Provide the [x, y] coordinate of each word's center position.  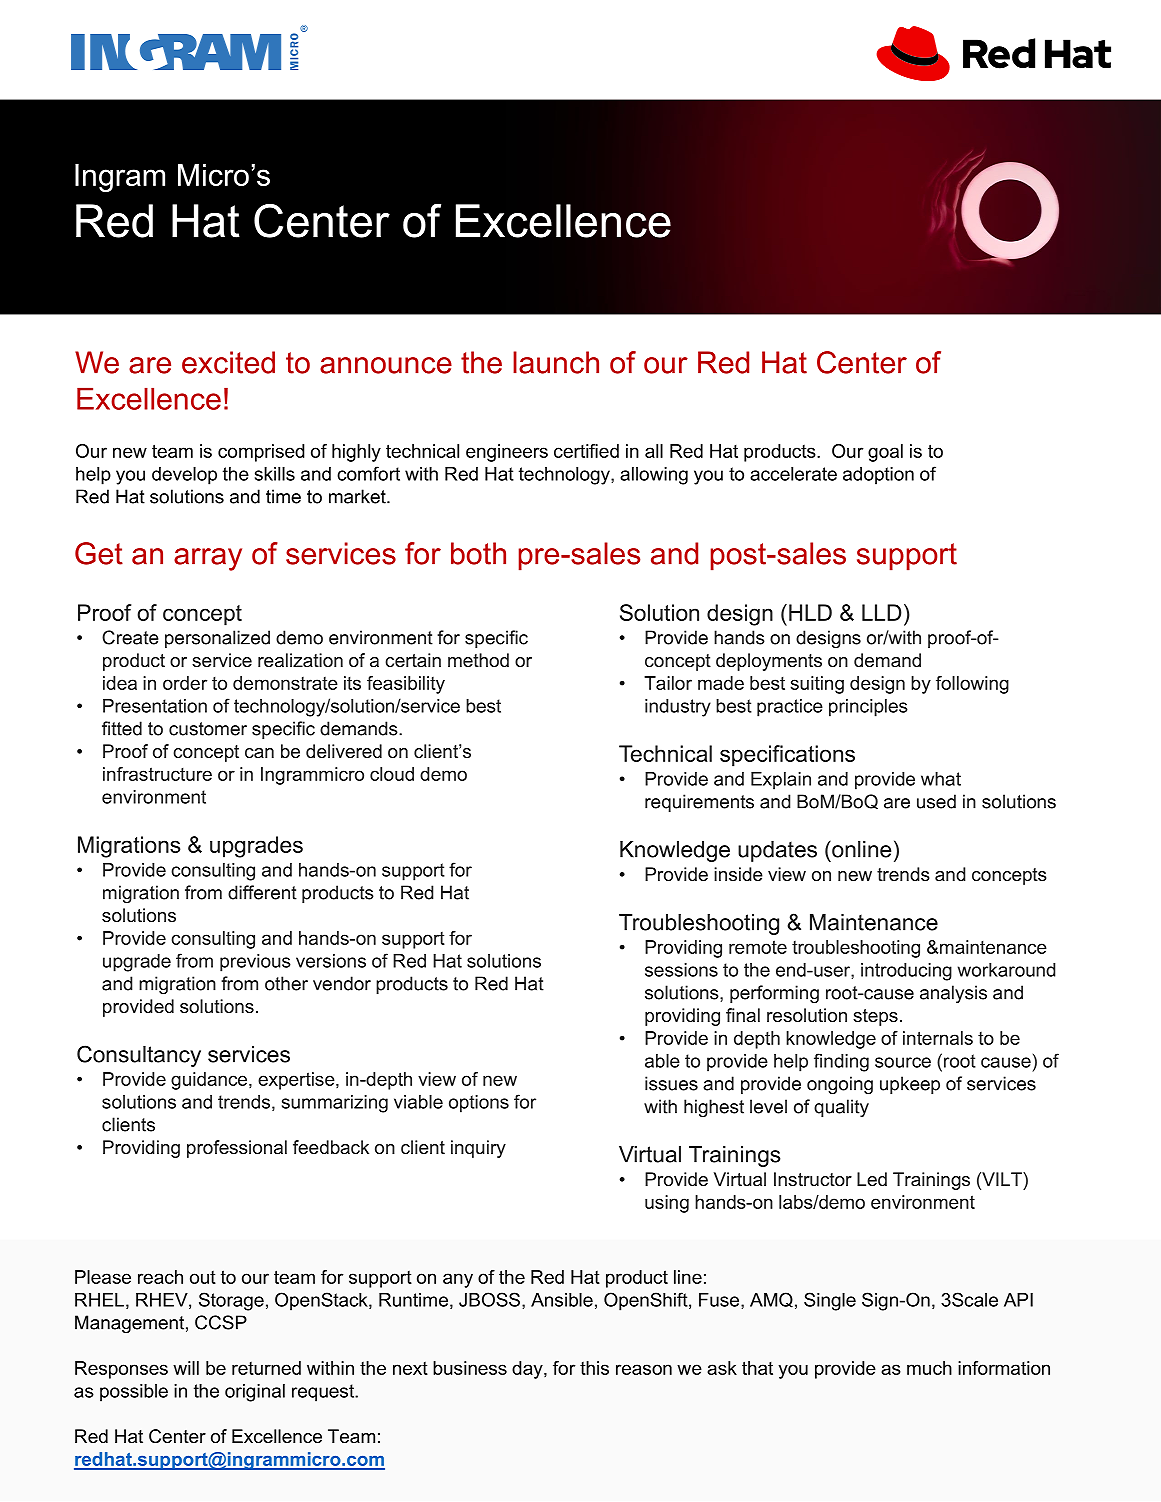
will [186, 1368]
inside [738, 874]
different [262, 892]
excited [228, 362]
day [528, 1370]
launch [556, 362]
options [479, 1104]
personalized [217, 639]
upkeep [910, 1085]
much [929, 1368]
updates [777, 851]
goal [885, 453]
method [478, 660]
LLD [882, 612]
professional [237, 1149]
